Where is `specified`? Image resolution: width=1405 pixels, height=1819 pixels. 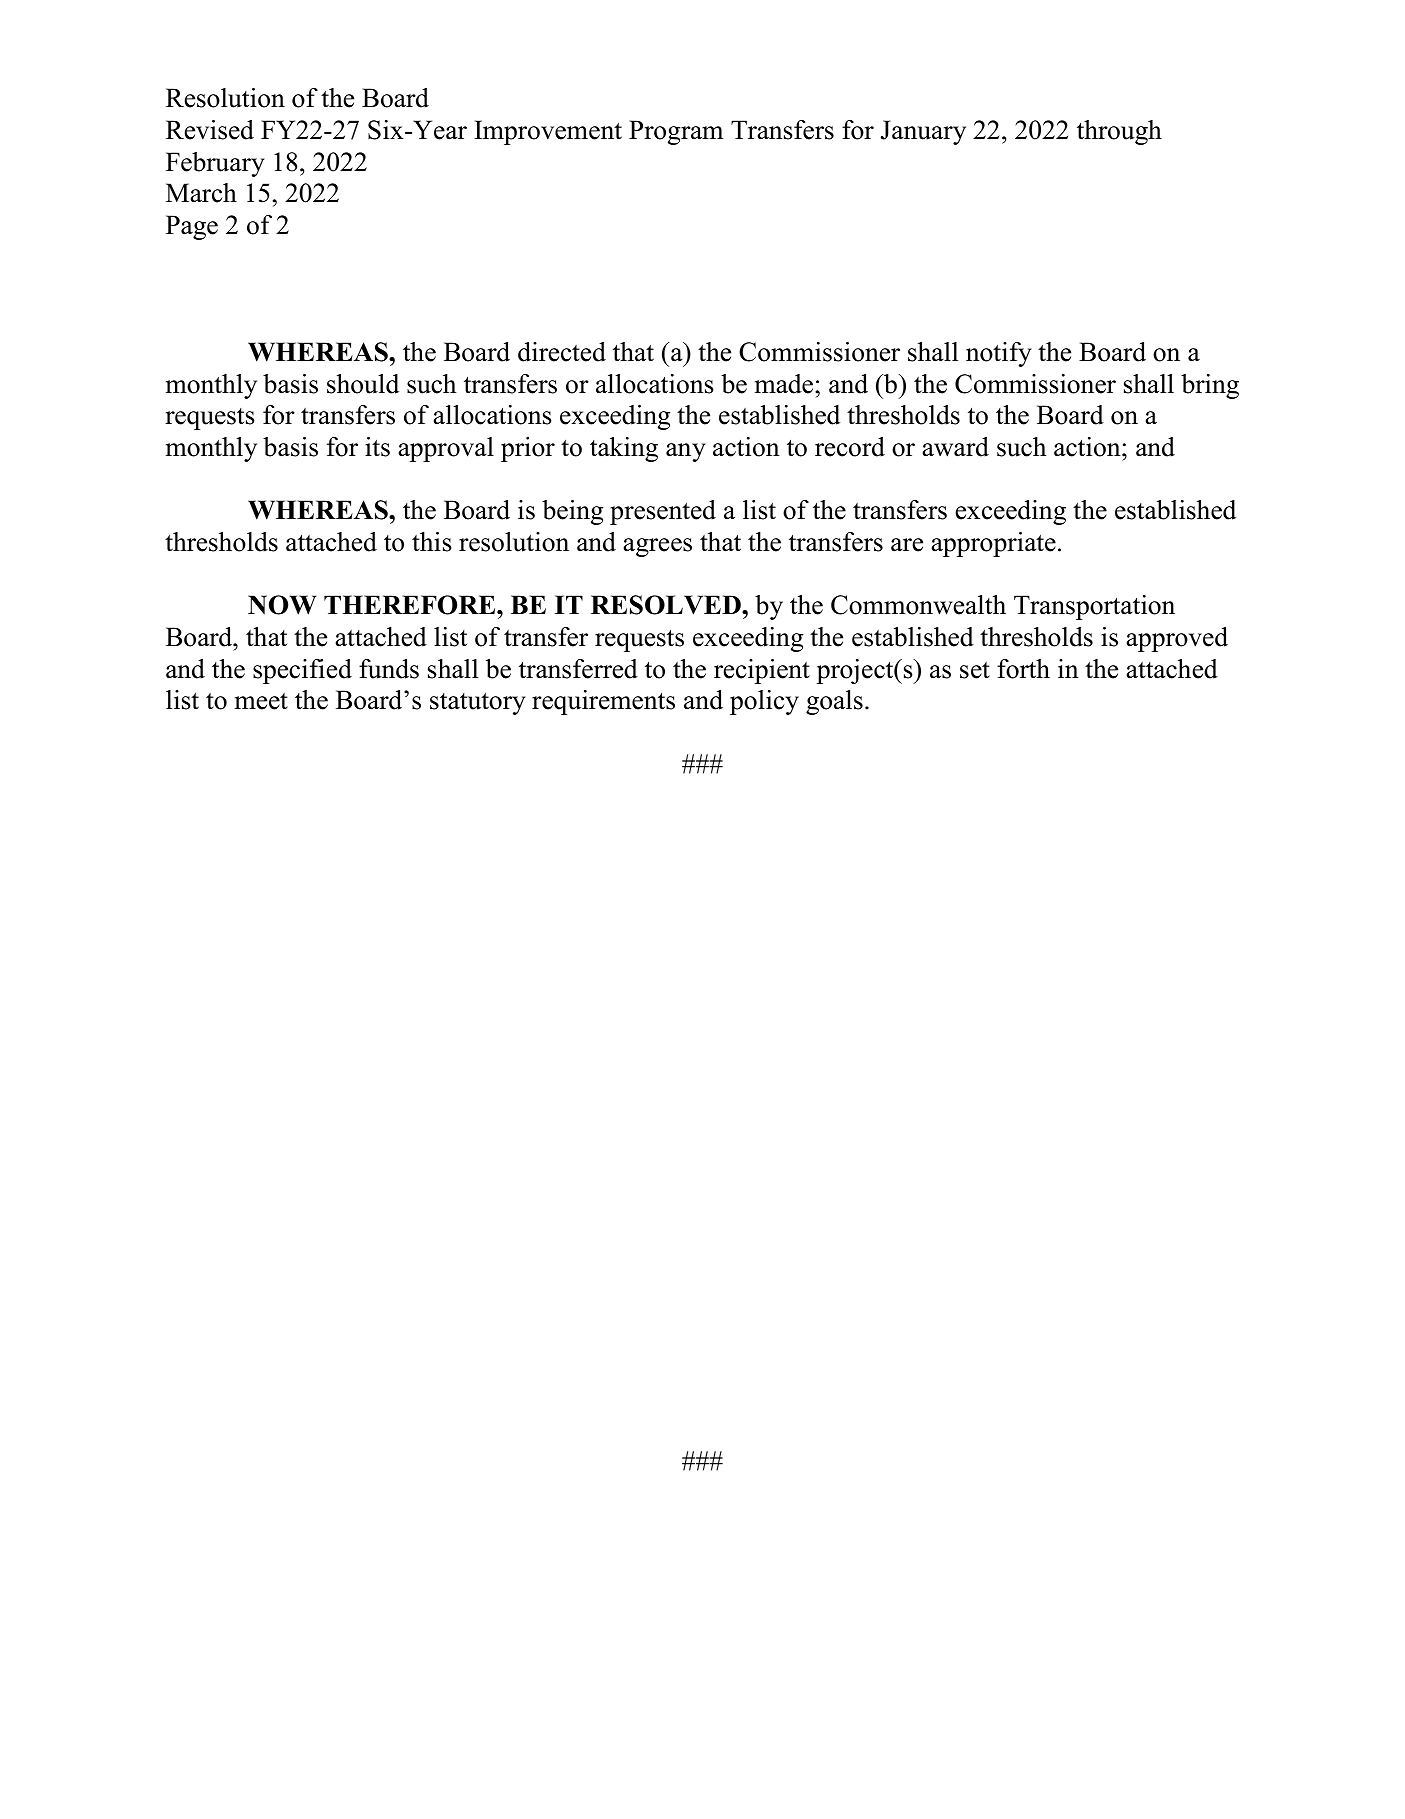 specified is located at coordinates (302, 671).
